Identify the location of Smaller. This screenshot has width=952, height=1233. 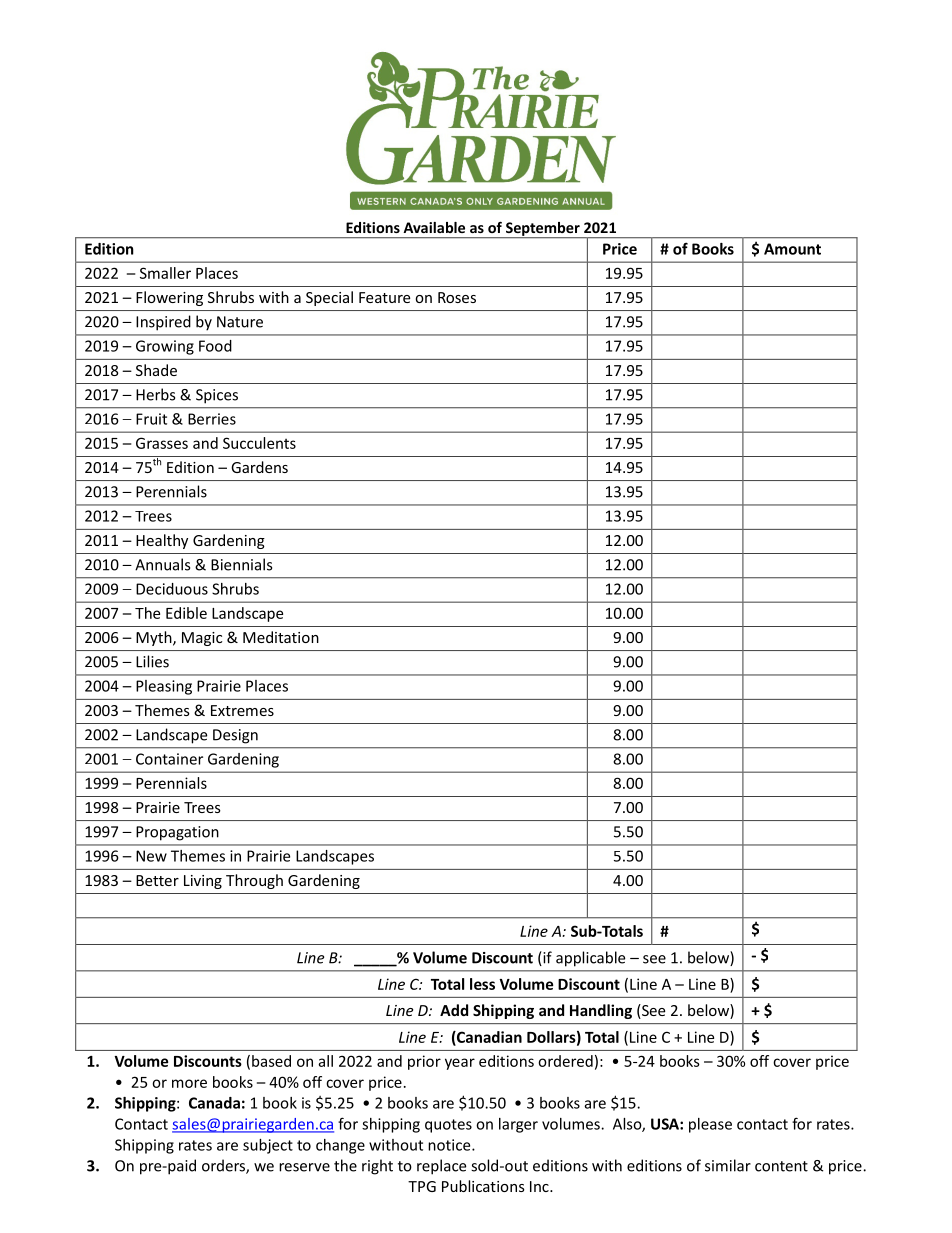
(165, 273).
